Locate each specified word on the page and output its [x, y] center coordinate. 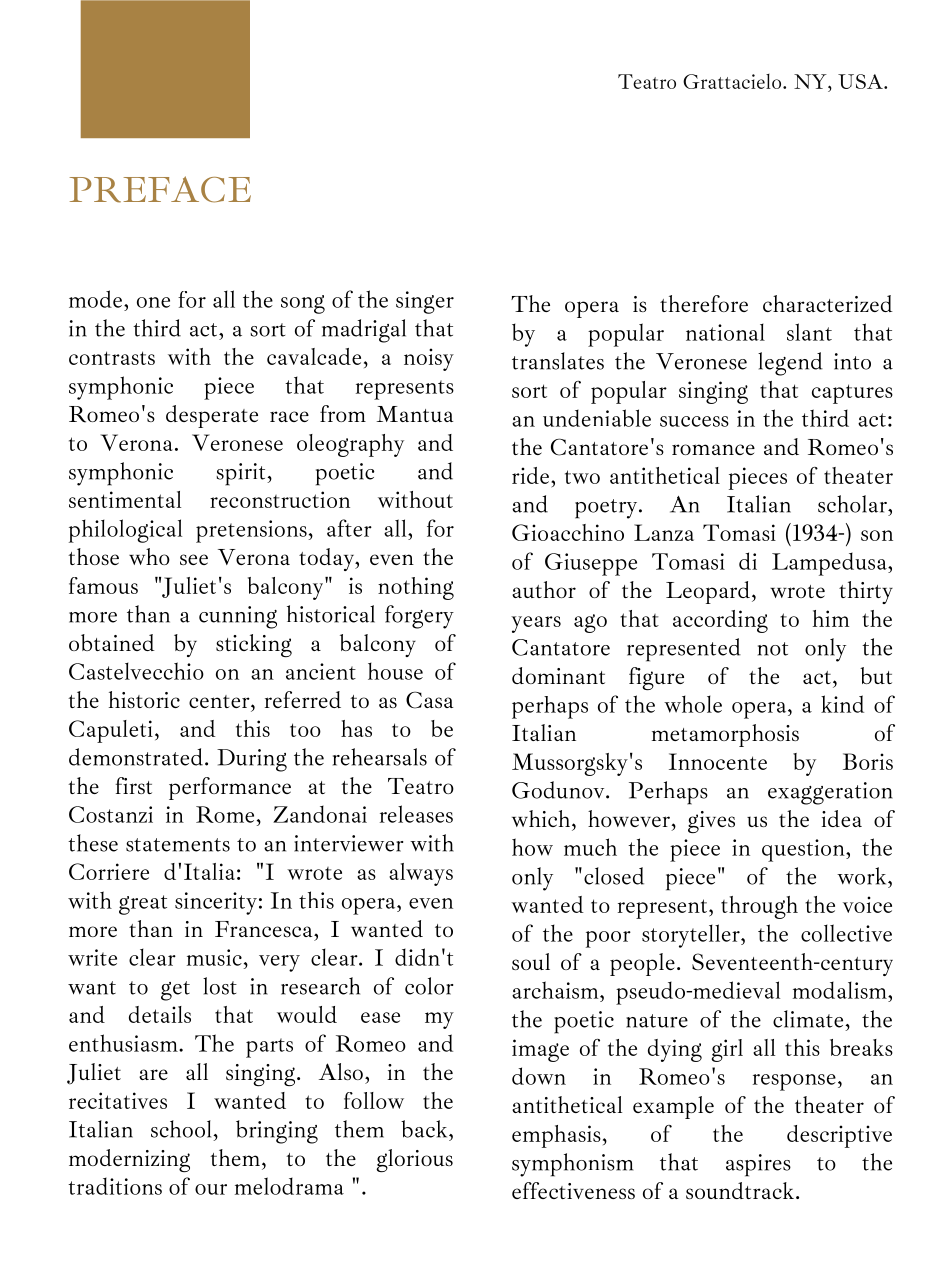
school [182, 1129]
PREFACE [160, 189]
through [759, 907]
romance [713, 449]
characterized [828, 303]
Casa [429, 700]
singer [425, 302]
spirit [242, 474]
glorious [414, 1160]
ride [530, 475]
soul [531, 961]
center [220, 701]
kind [842, 704]
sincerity [216, 903]
